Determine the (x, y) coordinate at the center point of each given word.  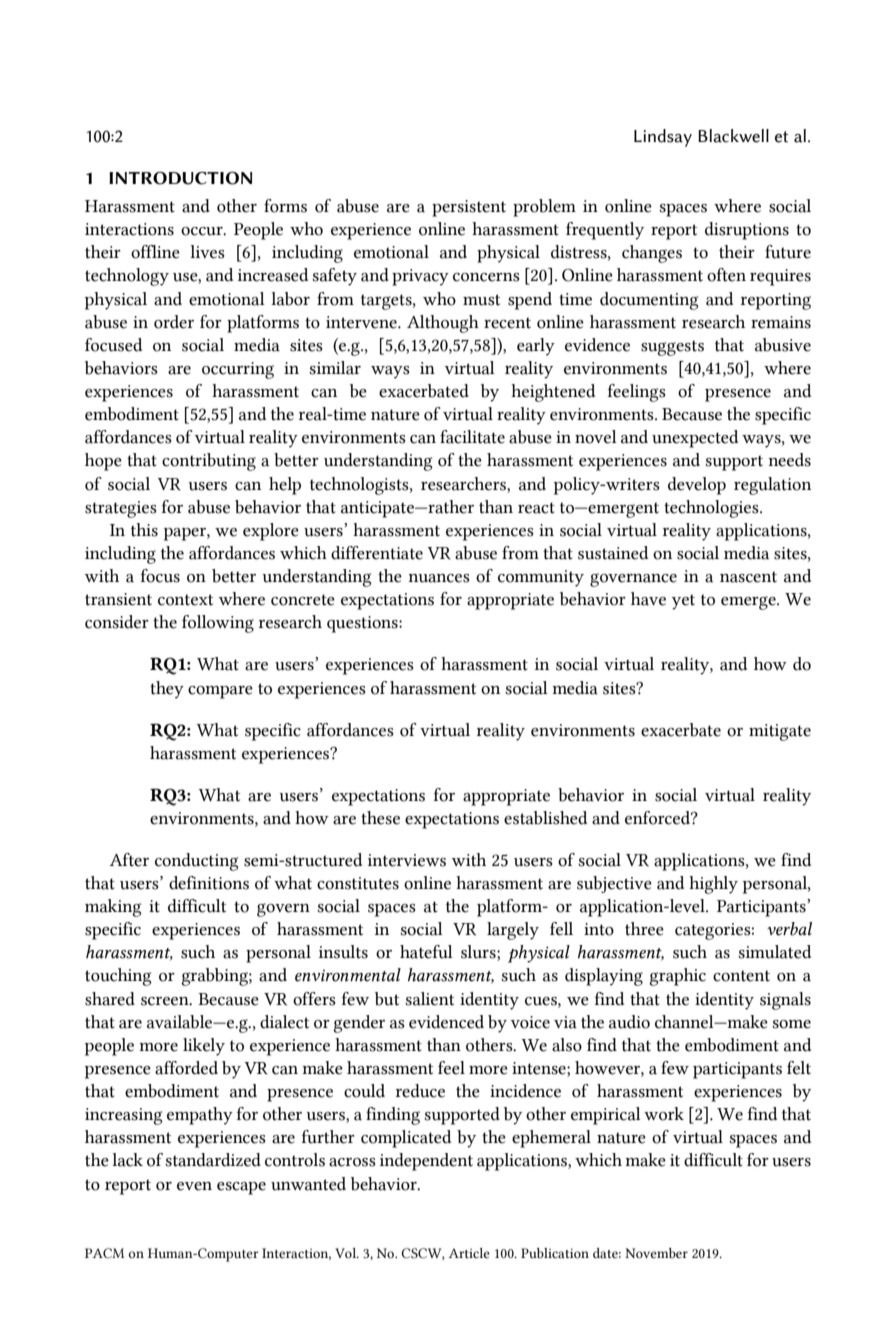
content (741, 976)
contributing (209, 462)
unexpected (695, 439)
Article (469, 1253)
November (656, 1253)
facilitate (472, 437)
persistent (469, 208)
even (194, 1186)
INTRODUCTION (180, 178)
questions (363, 624)
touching (118, 977)
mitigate (780, 732)
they (167, 690)
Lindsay (663, 138)
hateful (426, 952)
